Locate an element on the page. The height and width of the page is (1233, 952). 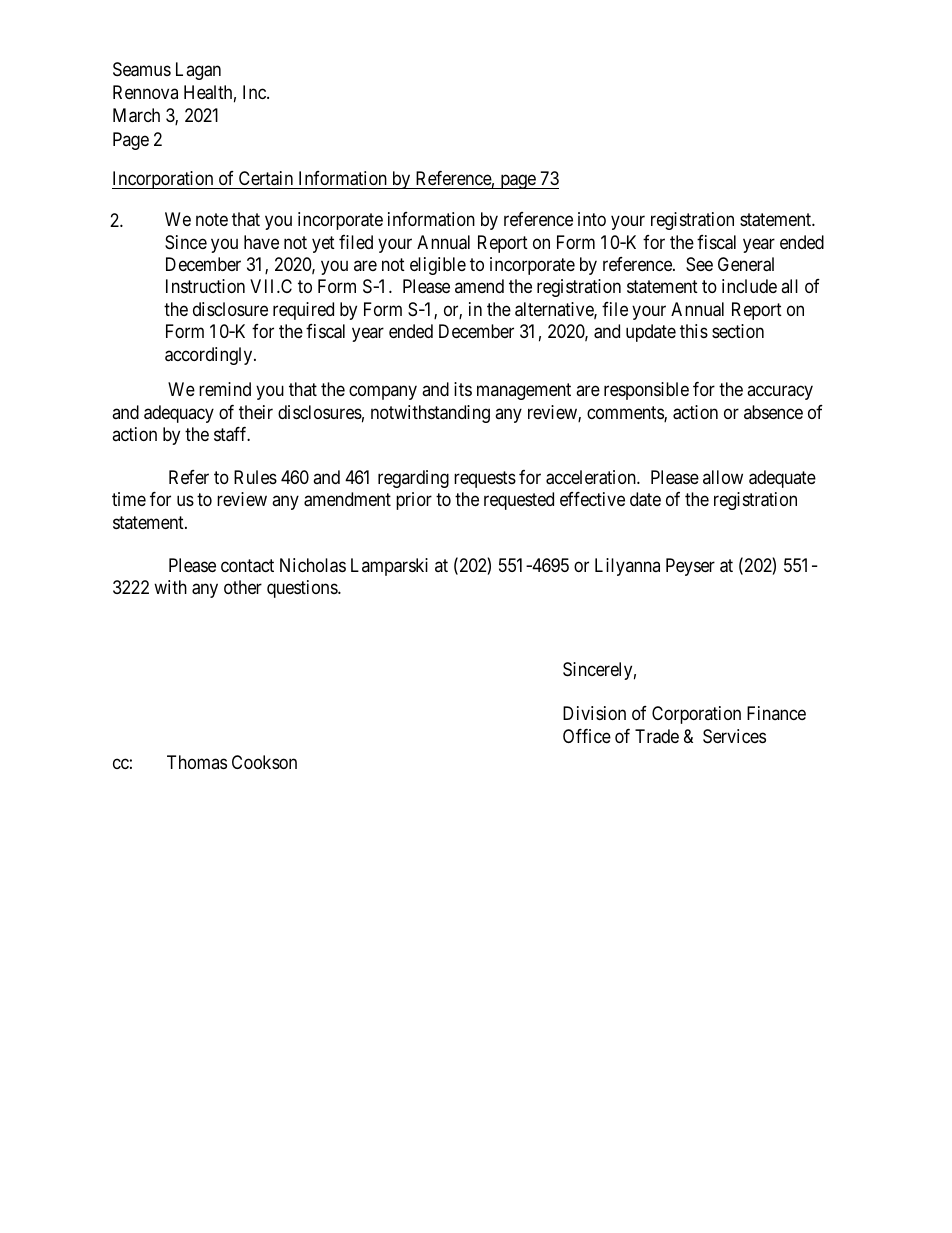
allow is located at coordinates (723, 477).
